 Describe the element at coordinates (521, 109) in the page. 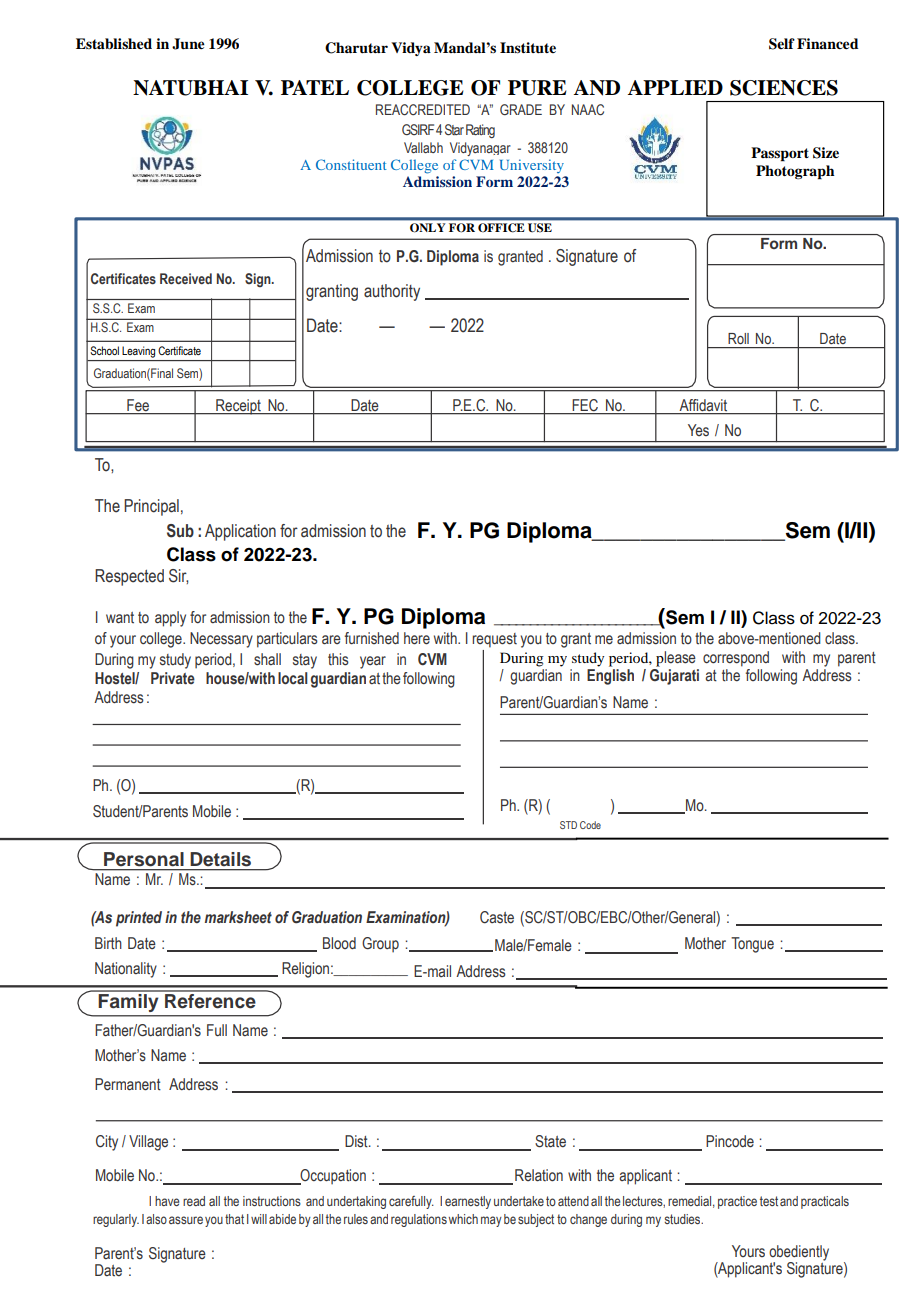

I see `GRADE` at that location.
